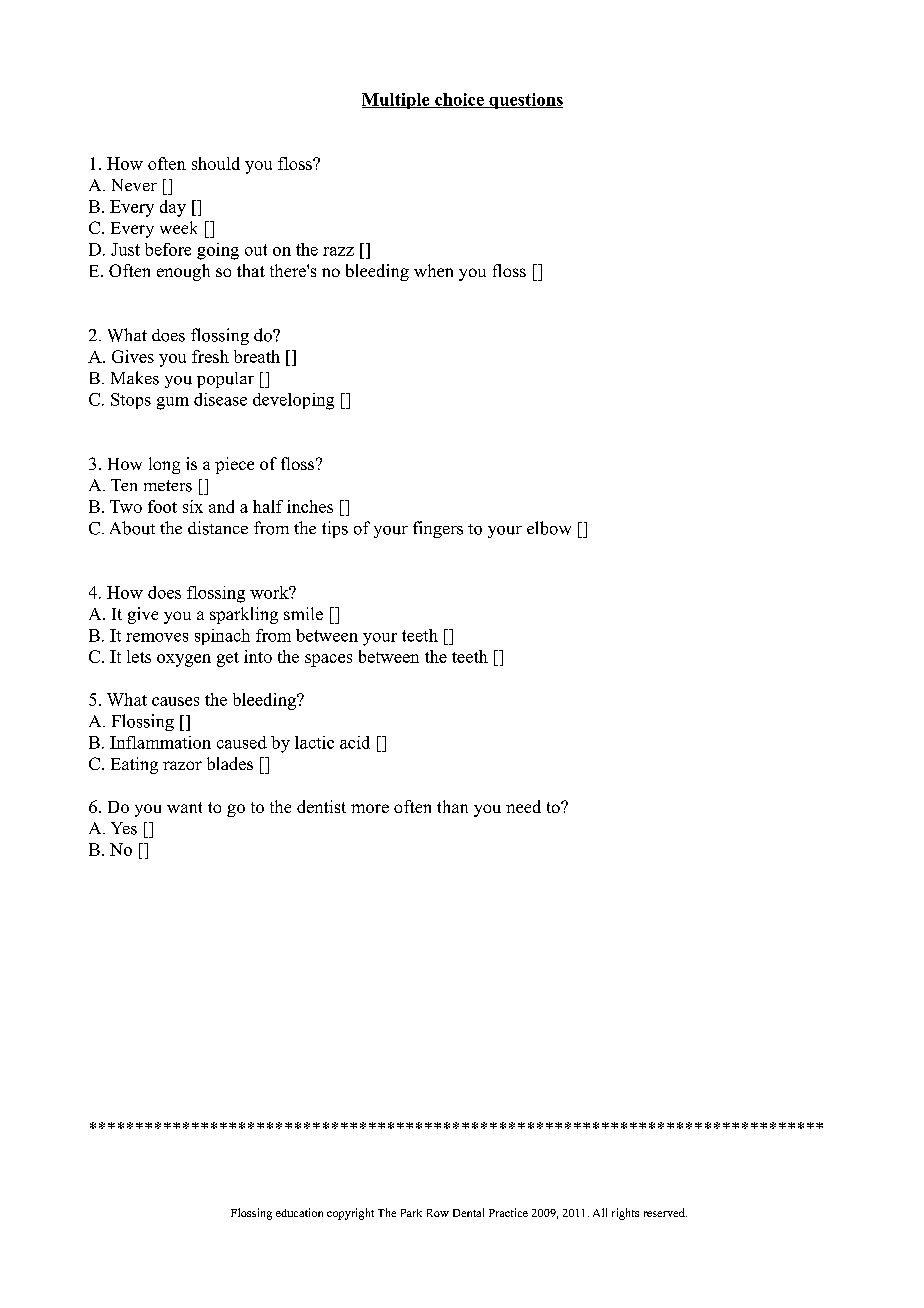 This image has width=924, height=1308. I want to click on should, so click(216, 163).
